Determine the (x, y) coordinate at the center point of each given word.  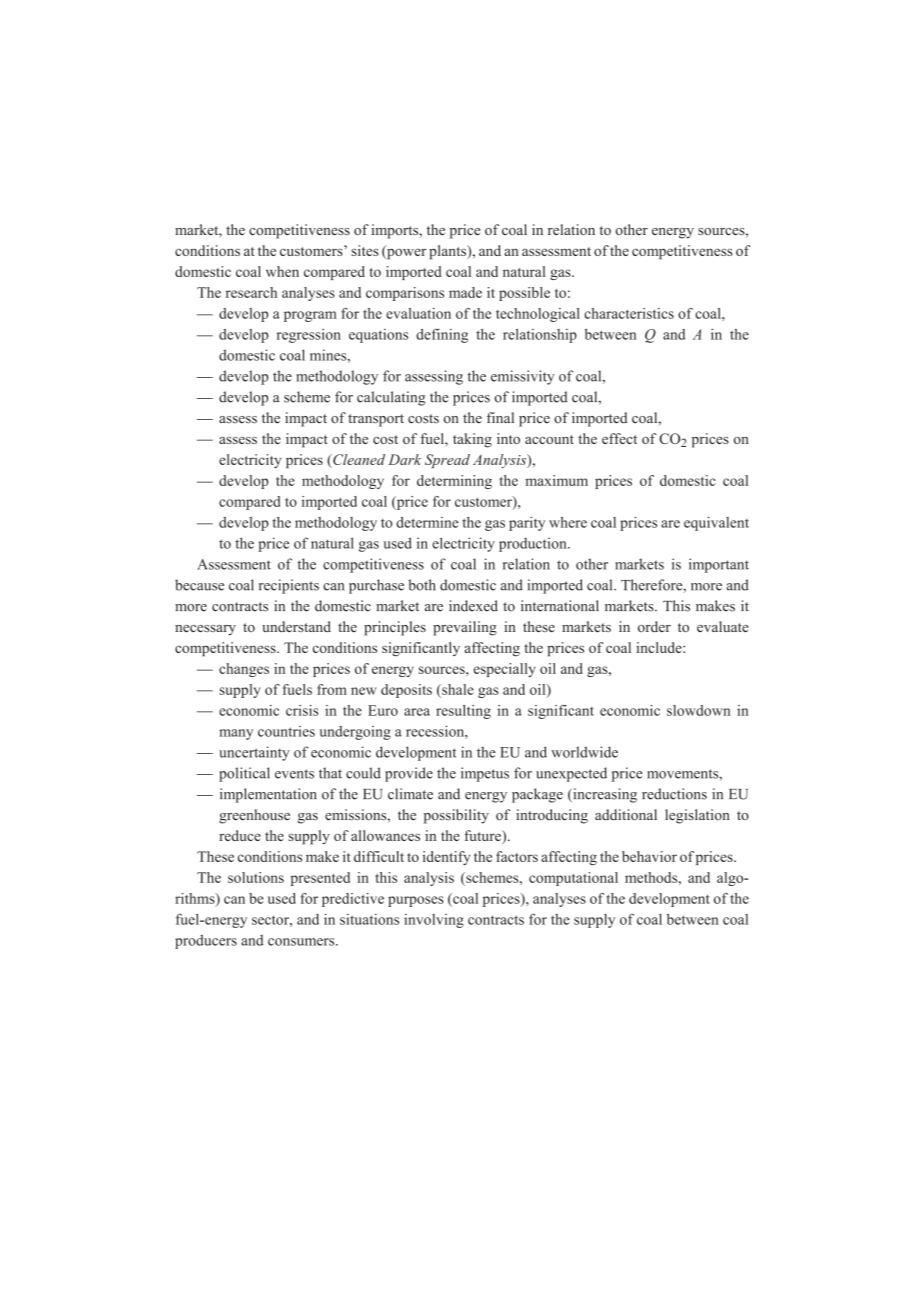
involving (434, 921)
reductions (674, 794)
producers (206, 941)
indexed (473, 606)
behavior (649, 856)
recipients (289, 586)
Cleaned (358, 461)
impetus (485, 774)
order (654, 626)
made (465, 292)
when (282, 271)
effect (619, 438)
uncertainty (254, 753)
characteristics (629, 313)
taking (472, 440)
